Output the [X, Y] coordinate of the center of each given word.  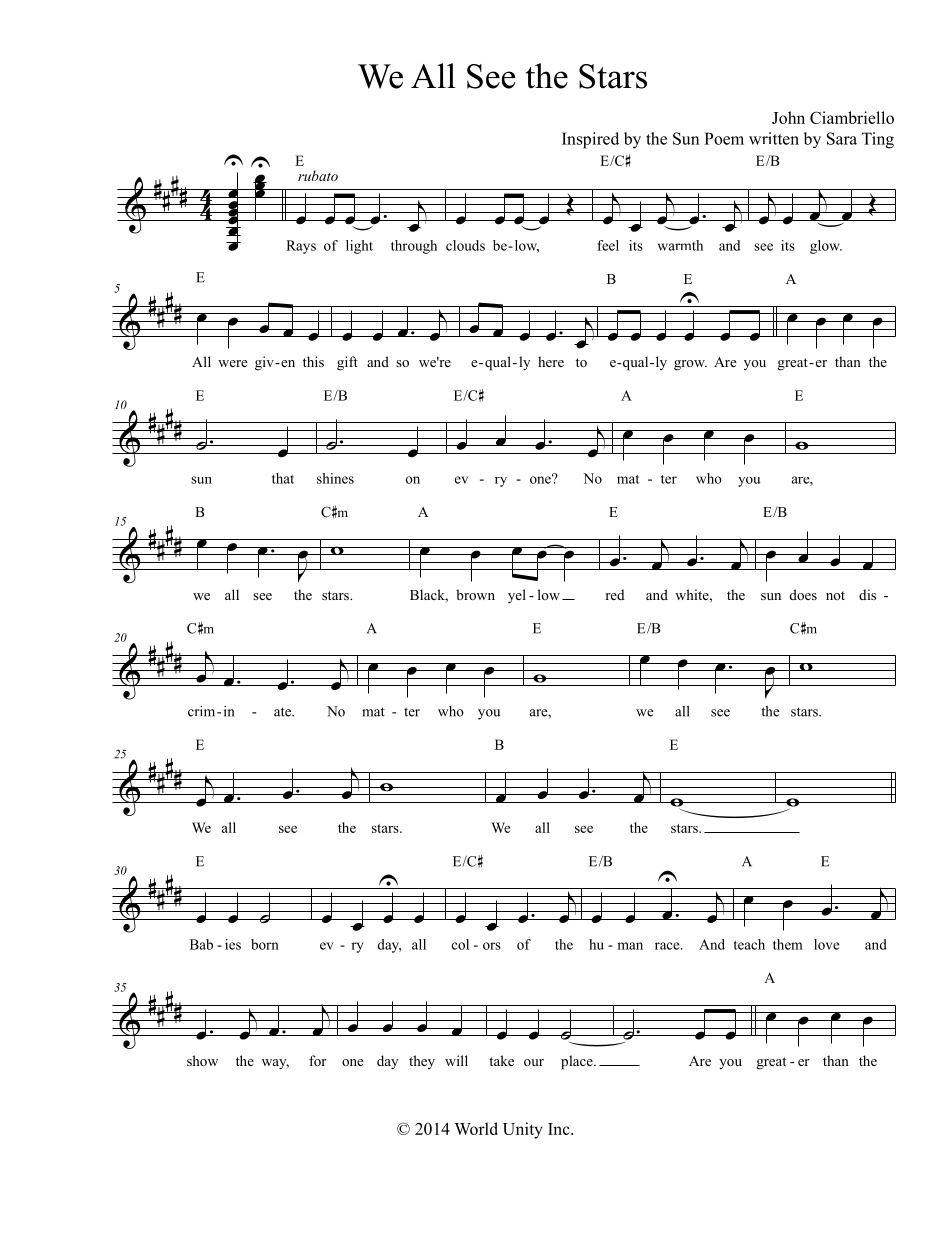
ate [283, 712]
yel [517, 596]
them [788, 944]
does [803, 594]
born [265, 944]
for [318, 1060]
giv [265, 363]
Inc [560, 1129]
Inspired [590, 140]
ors [492, 946]
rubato [318, 175]
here [551, 361]
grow [690, 365]
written [774, 138]
